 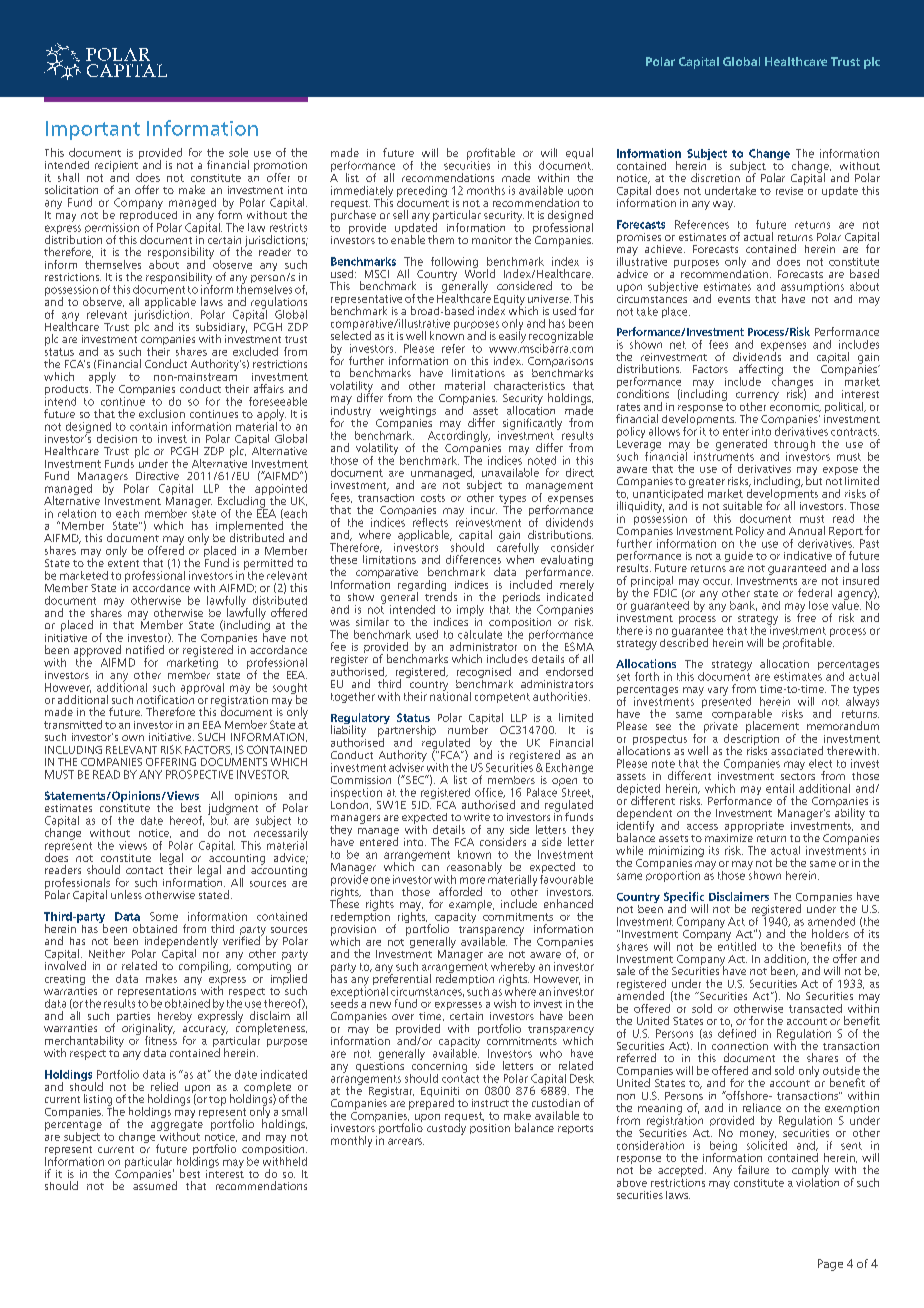 I want to click on notification, so click(x=166, y=698).
